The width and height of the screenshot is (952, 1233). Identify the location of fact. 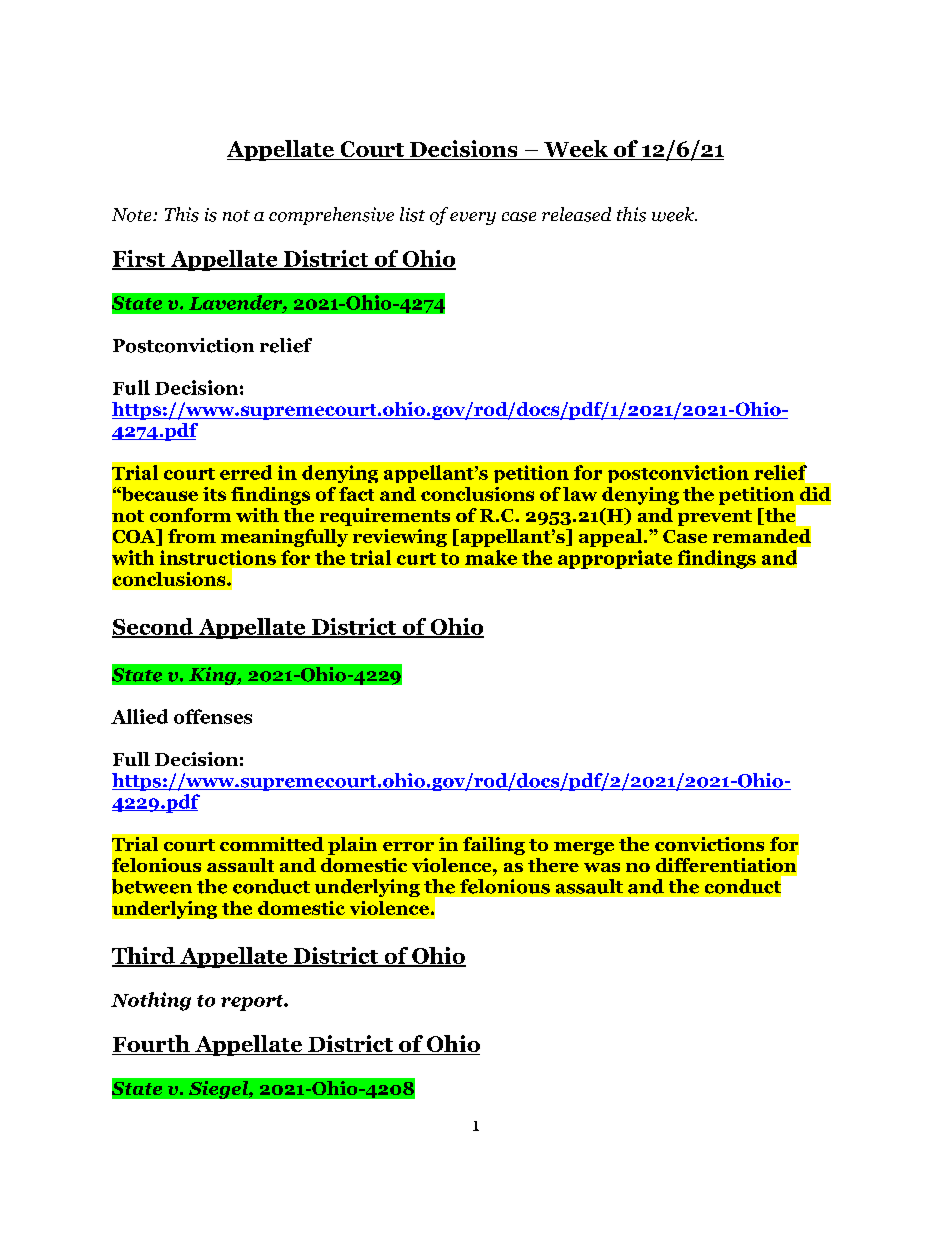
(356, 494).
